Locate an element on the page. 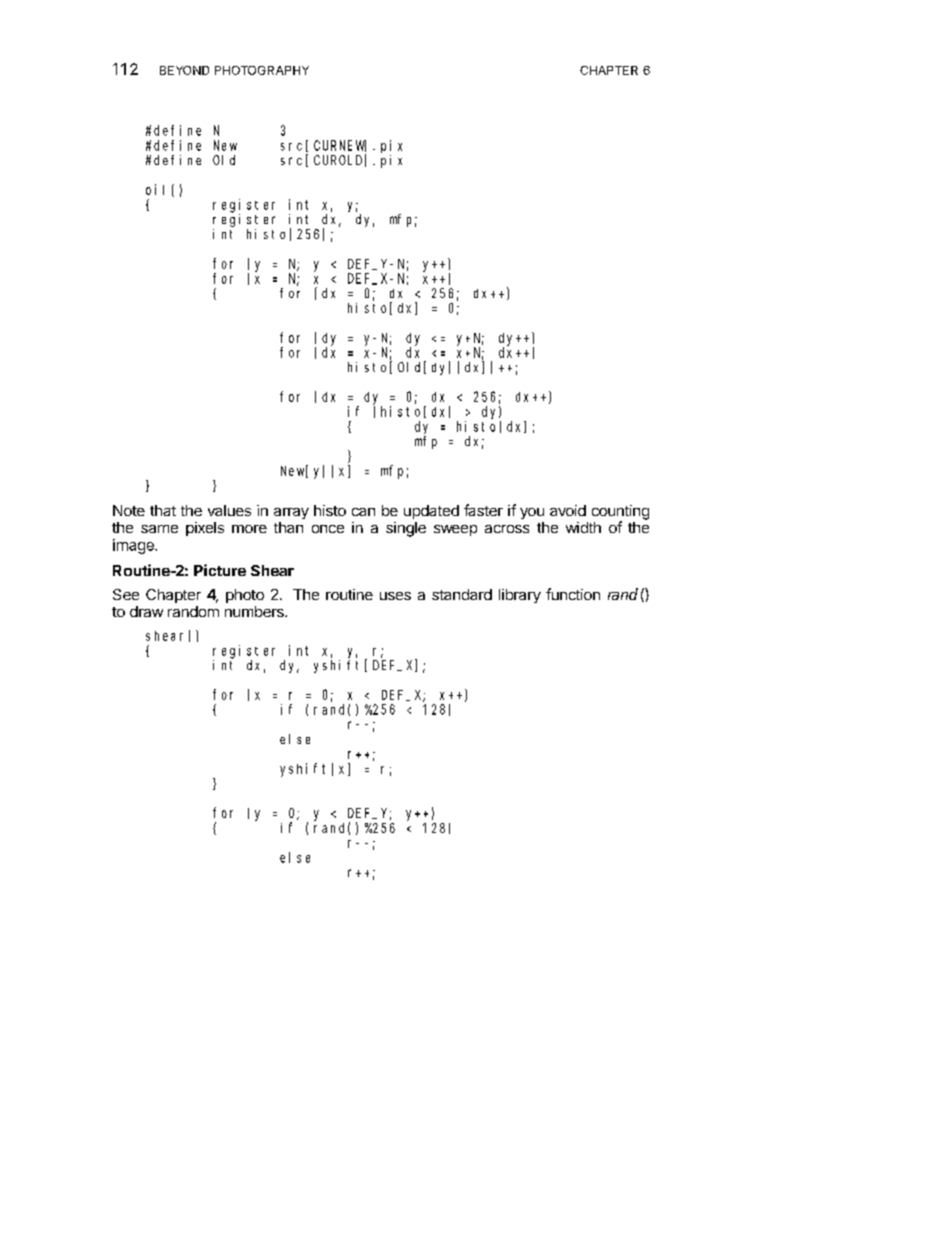 The image size is (952, 1233). draw is located at coordinates (146, 611).
